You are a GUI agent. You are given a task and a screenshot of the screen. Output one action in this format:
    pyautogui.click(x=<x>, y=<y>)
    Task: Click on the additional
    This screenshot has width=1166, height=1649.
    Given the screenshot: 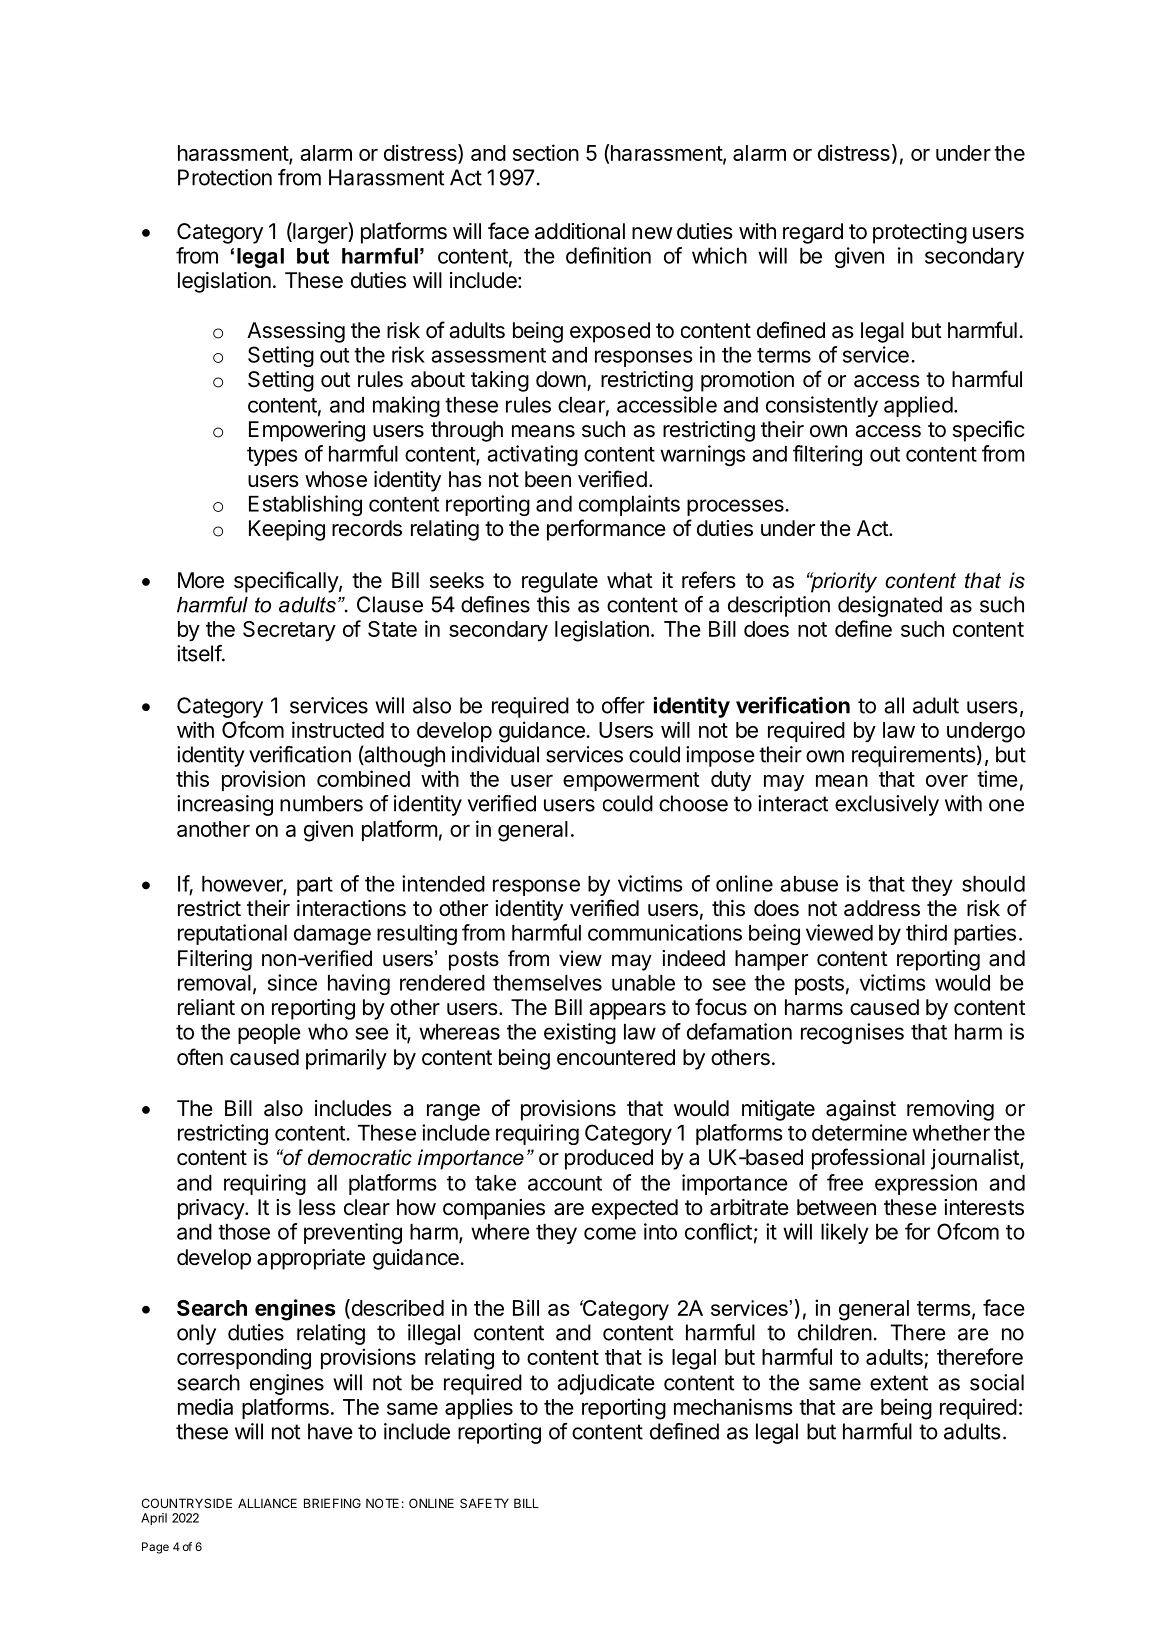 What is the action you would take?
    pyautogui.click(x=580, y=231)
